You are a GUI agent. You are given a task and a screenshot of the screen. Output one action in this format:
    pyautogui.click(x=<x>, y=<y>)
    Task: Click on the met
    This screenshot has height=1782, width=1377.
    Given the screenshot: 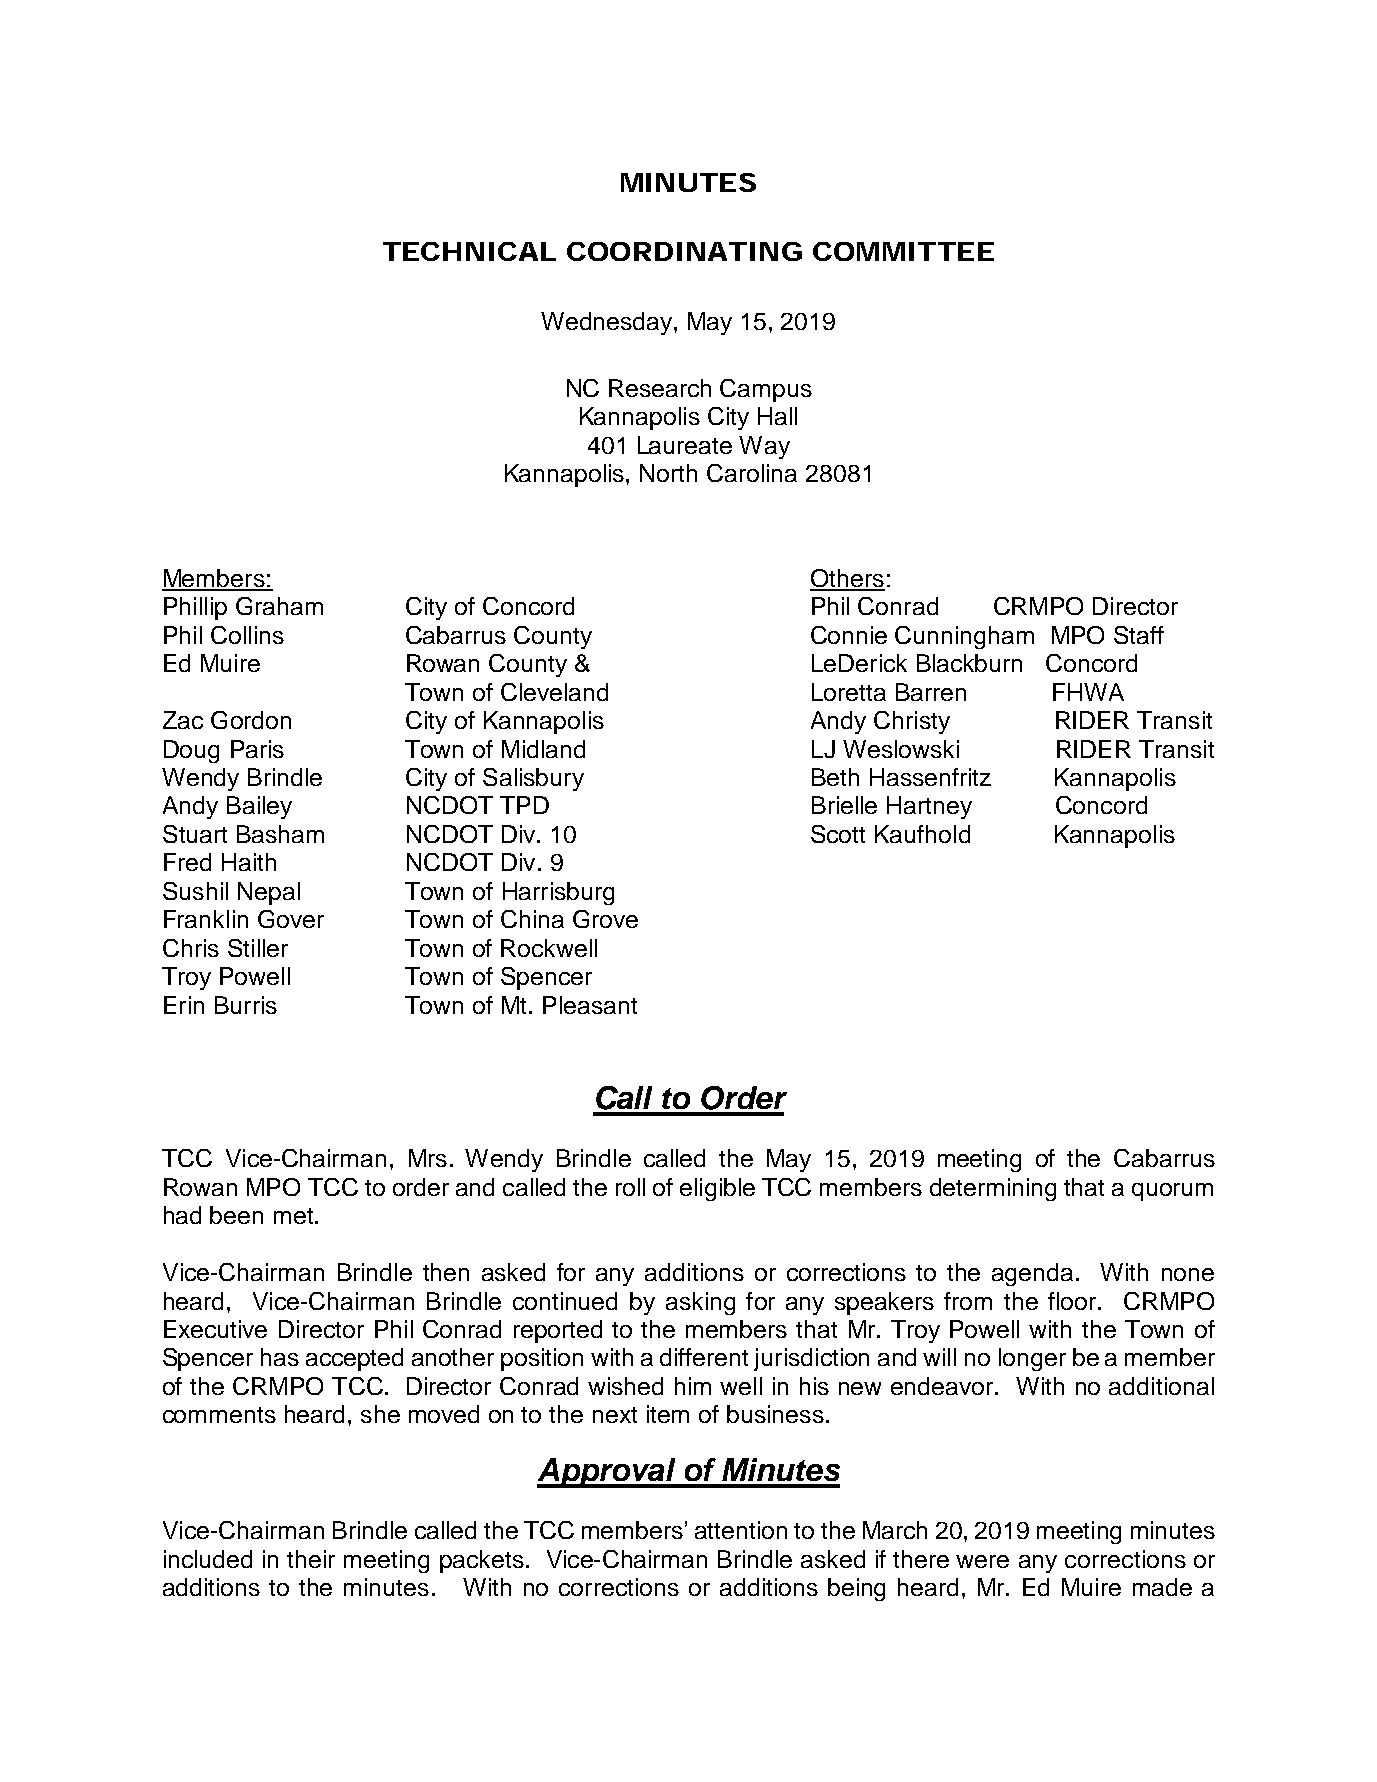 What is the action you would take?
    pyautogui.click(x=295, y=1216)
